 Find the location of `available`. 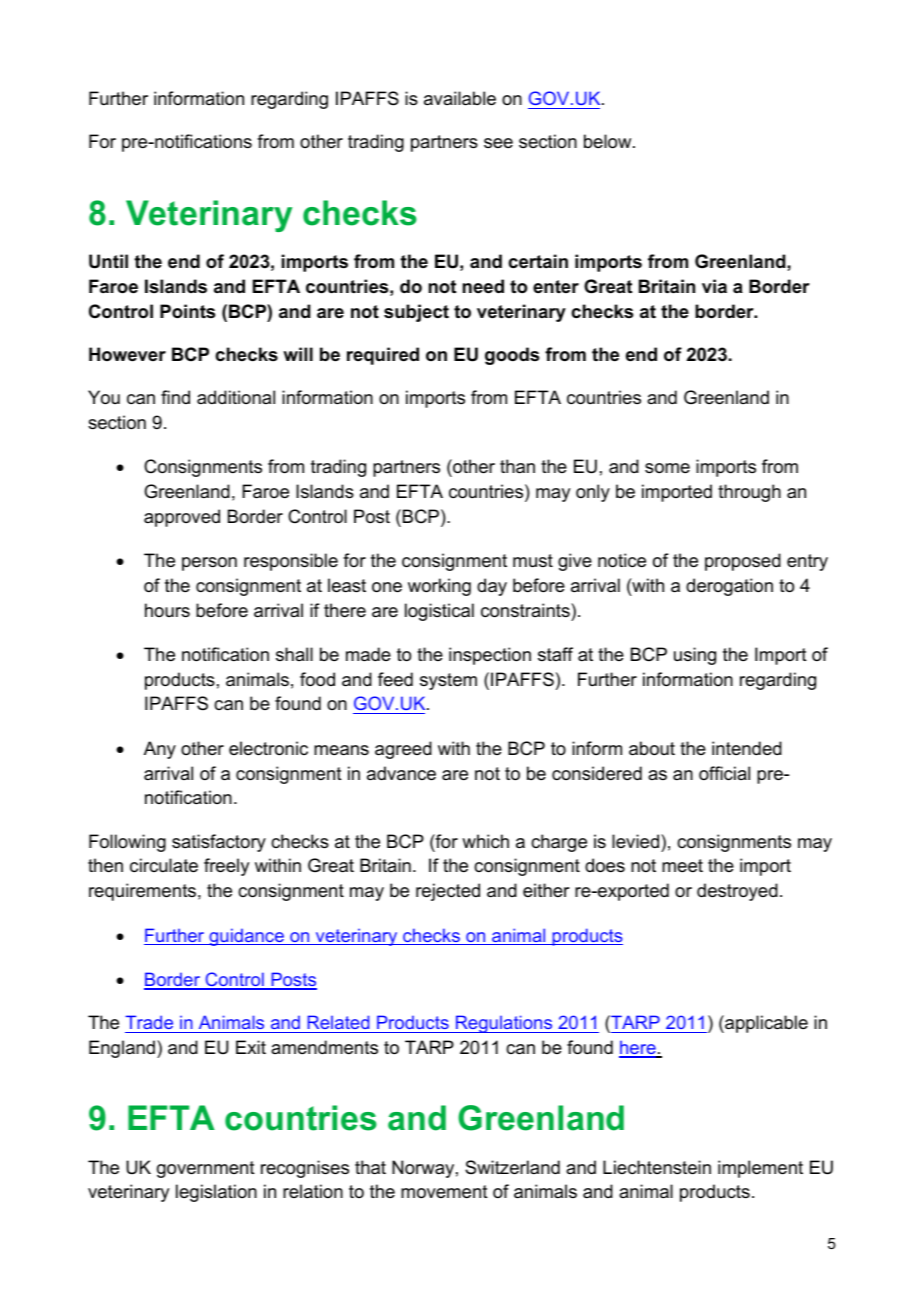

available is located at coordinates (460, 98).
